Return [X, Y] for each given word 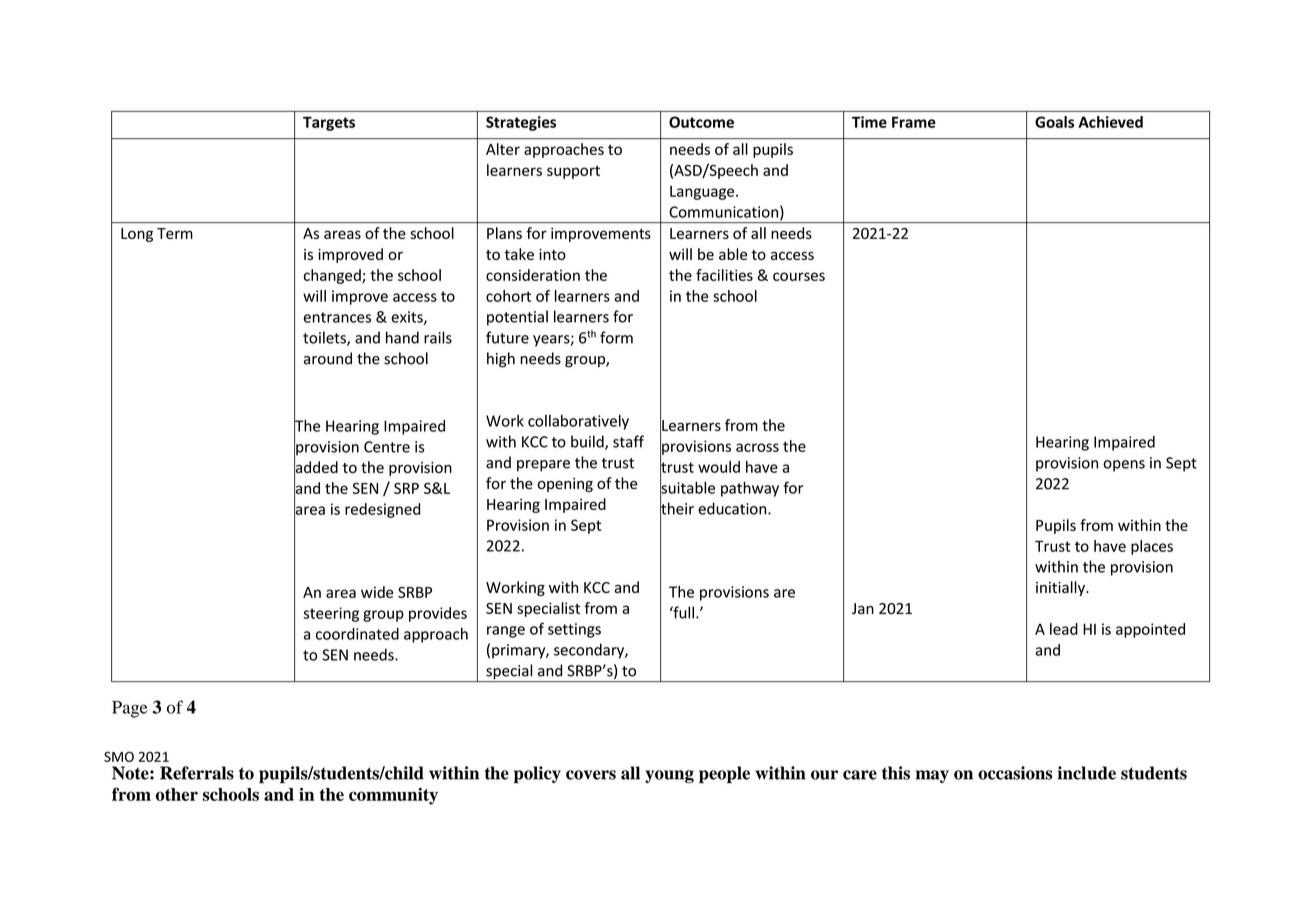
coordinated [357, 634]
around [328, 358]
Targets [329, 123]
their [677, 508]
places [1152, 547]
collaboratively [578, 422]
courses [799, 276]
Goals [1054, 122]
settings [574, 630]
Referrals [197, 773]
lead [1064, 629]
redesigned [382, 510]
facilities [724, 275]
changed [333, 276]
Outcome [701, 122]
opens [1124, 466]
